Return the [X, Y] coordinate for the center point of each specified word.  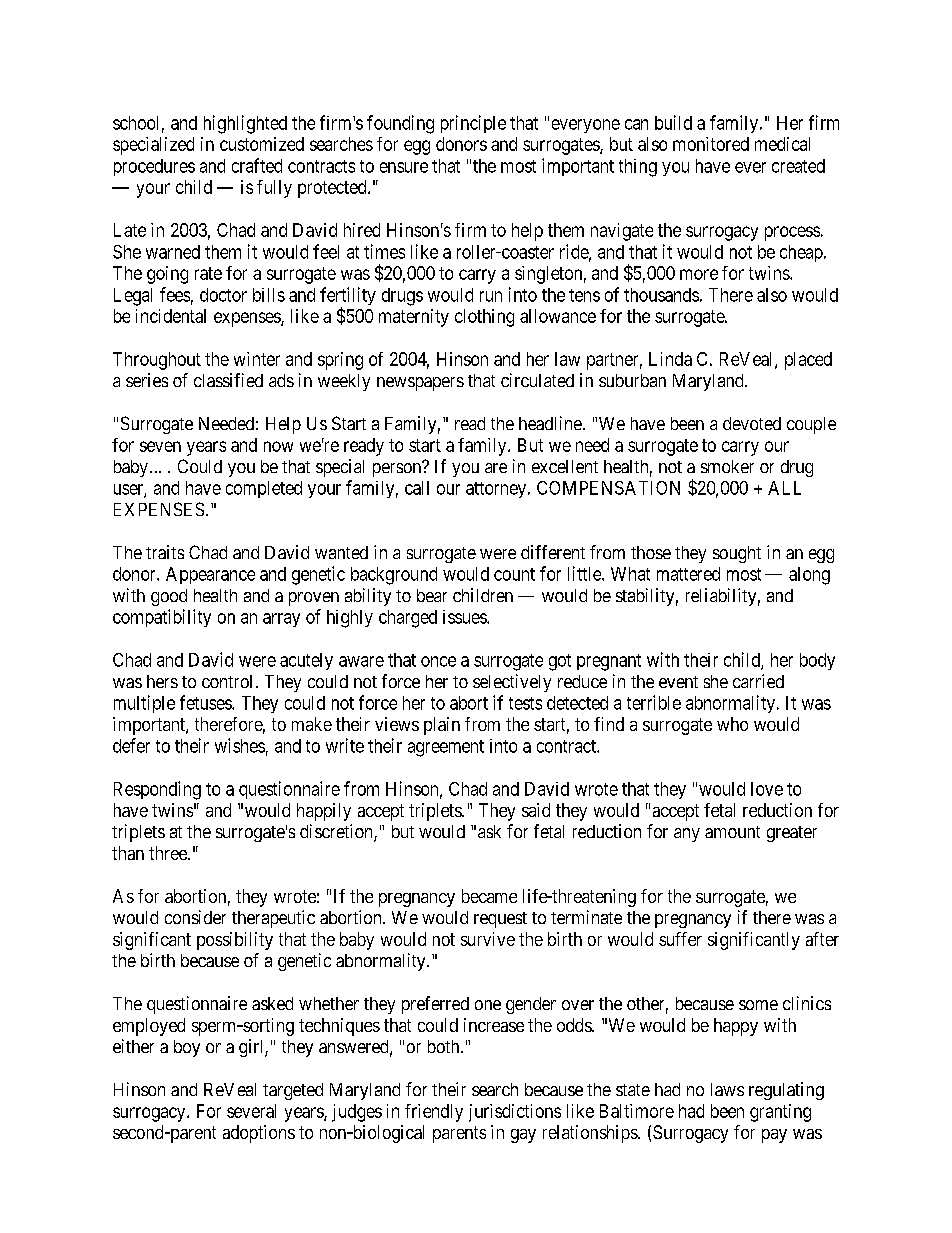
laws [727, 1089]
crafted [257, 165]
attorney [497, 490]
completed [264, 489]
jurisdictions [515, 1113]
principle [473, 124]
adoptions [259, 1134]
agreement [446, 748]
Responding [157, 790]
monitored [711, 144]
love [767, 789]
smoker [727, 466]
